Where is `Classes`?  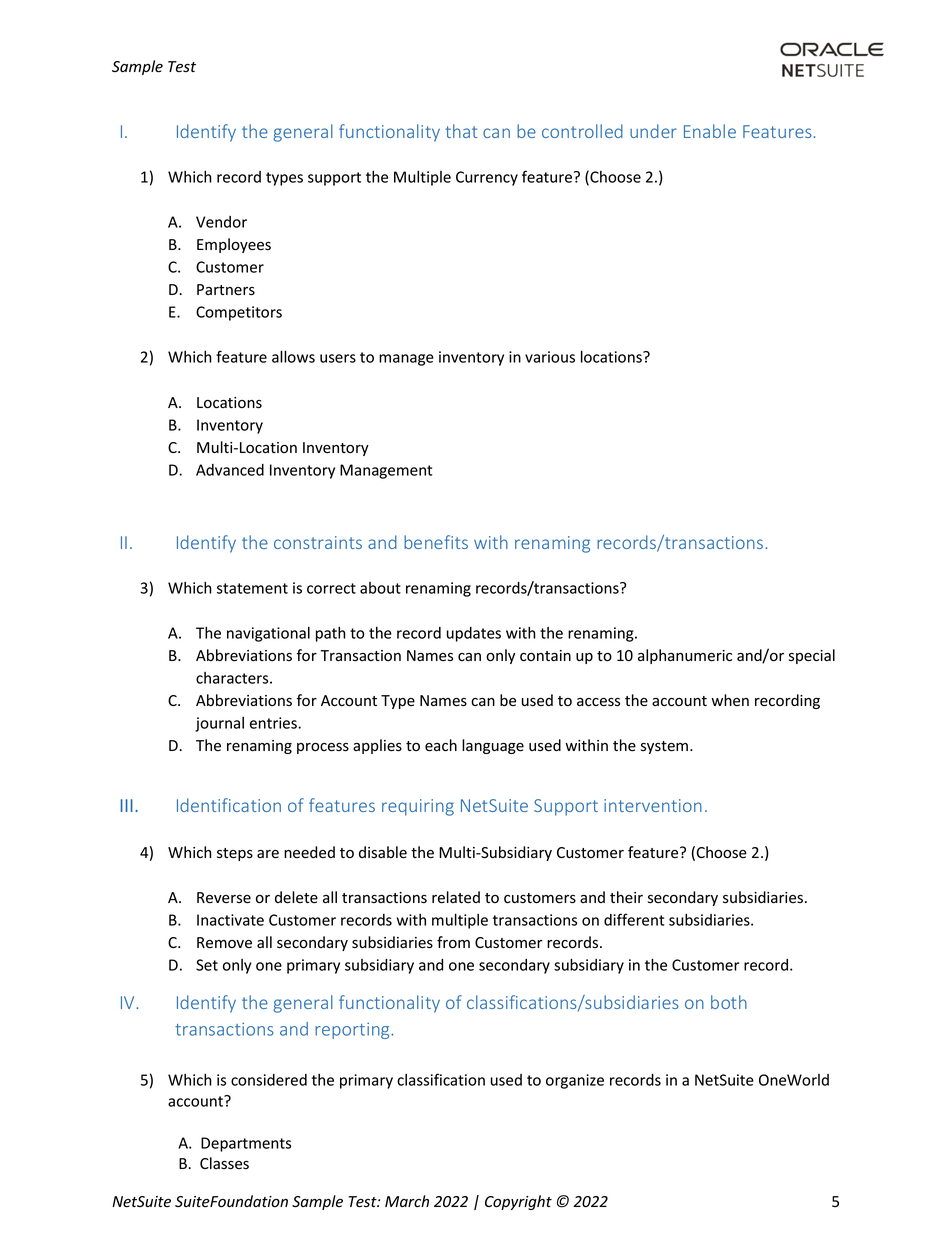
Classes is located at coordinates (224, 1163).
